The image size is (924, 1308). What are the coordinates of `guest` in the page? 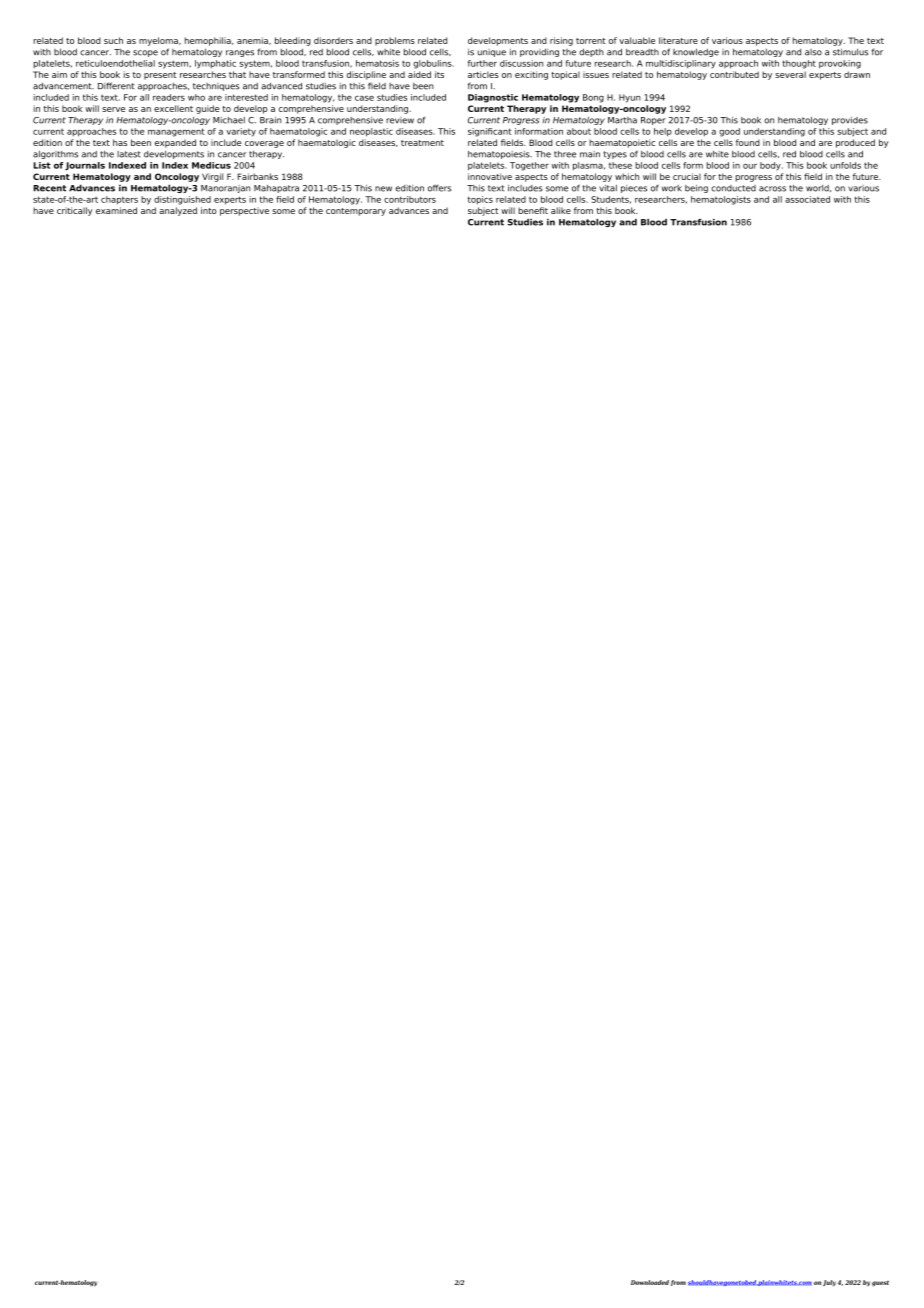 It's located at (880, 1284).
